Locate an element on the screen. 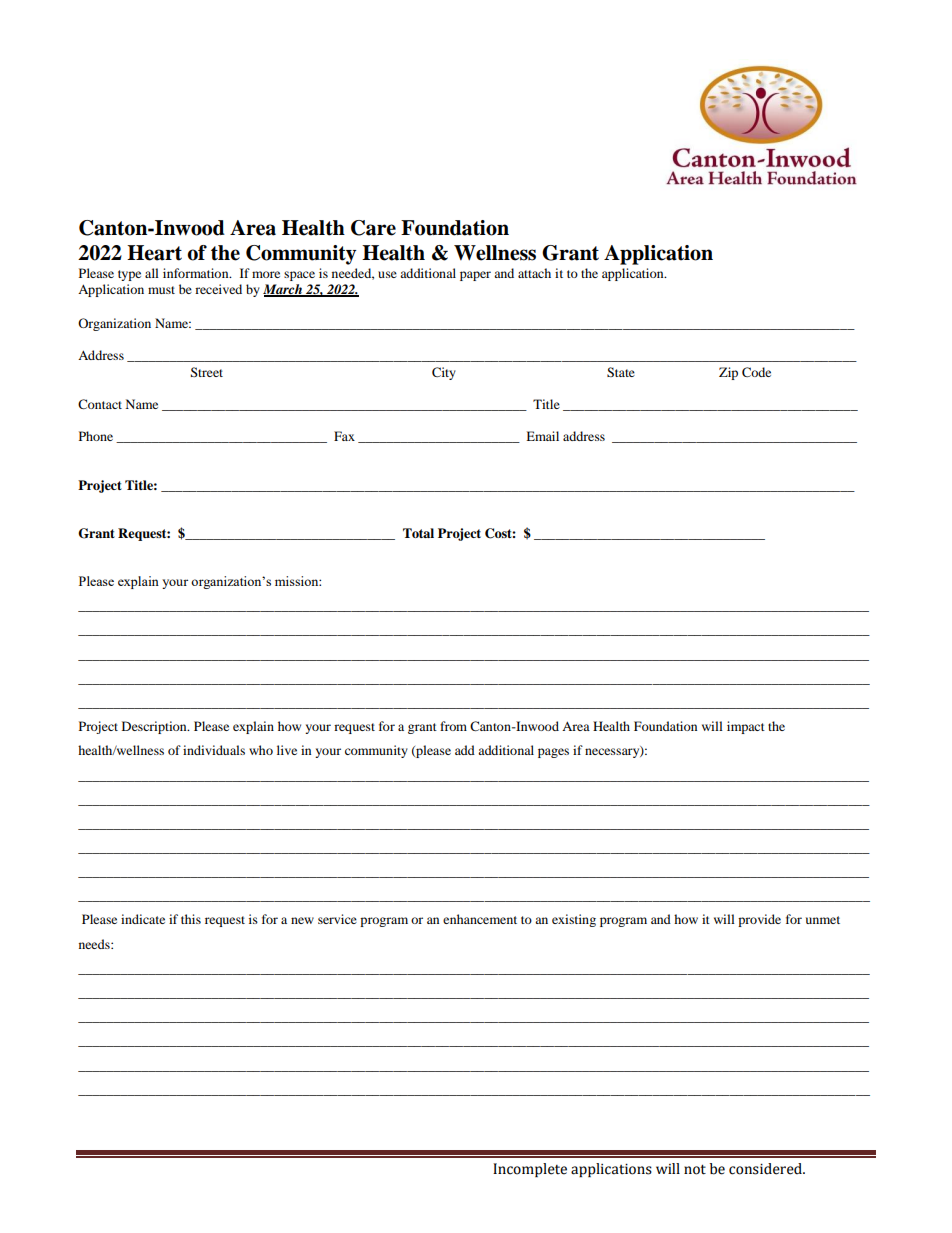  Code is located at coordinates (756, 372).
